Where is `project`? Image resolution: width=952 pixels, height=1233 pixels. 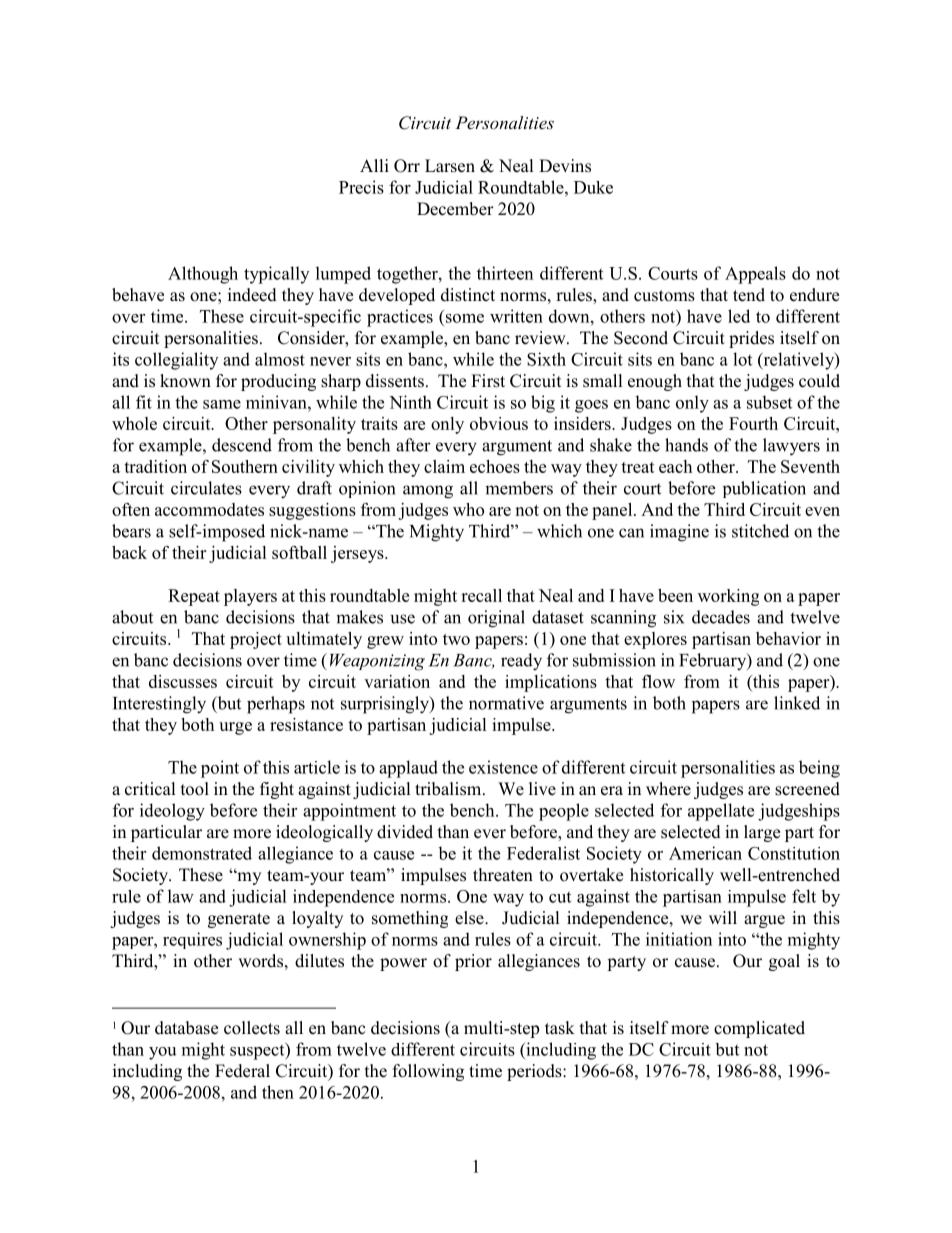
project is located at coordinates (256, 640).
